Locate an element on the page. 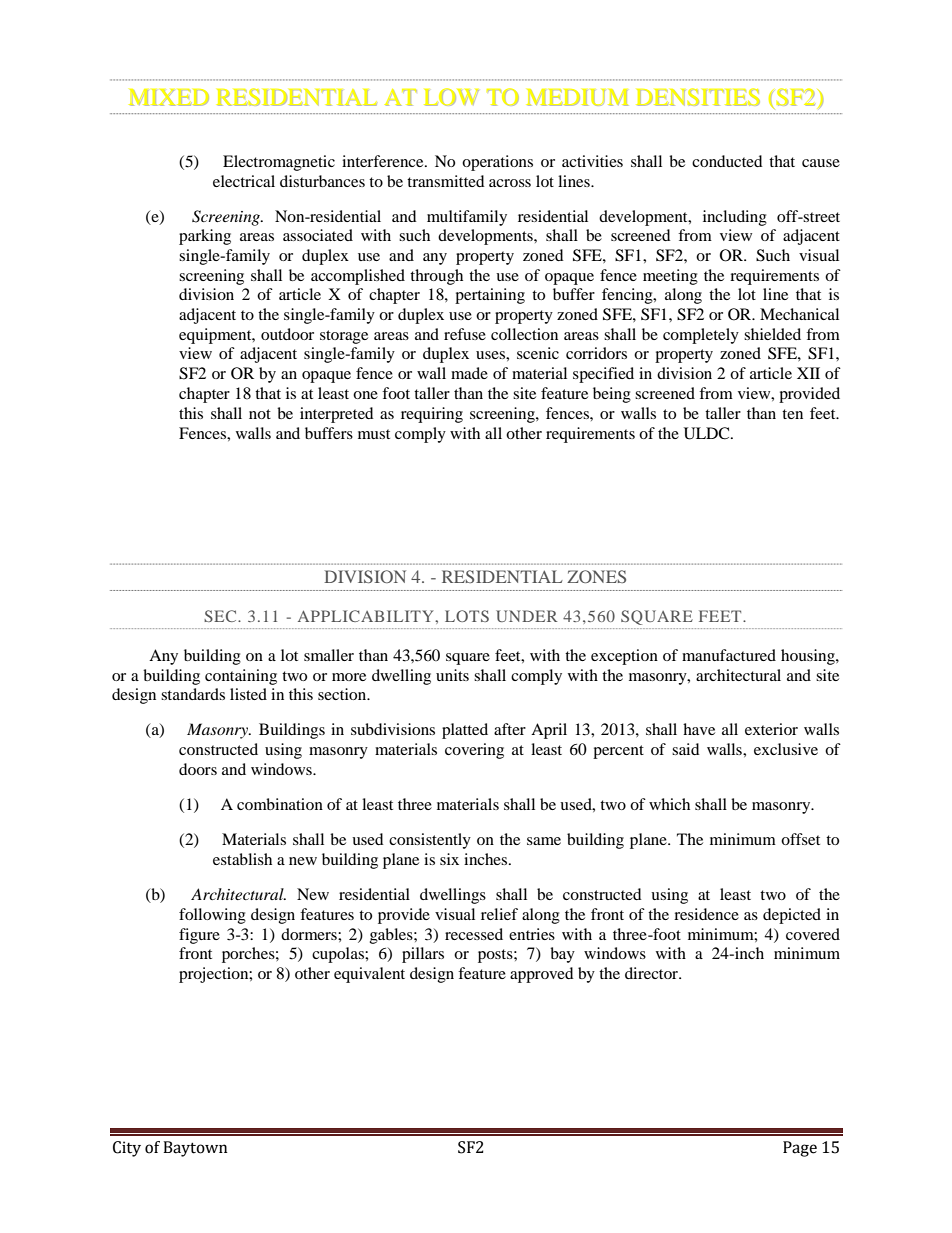  not is located at coordinates (260, 414).
